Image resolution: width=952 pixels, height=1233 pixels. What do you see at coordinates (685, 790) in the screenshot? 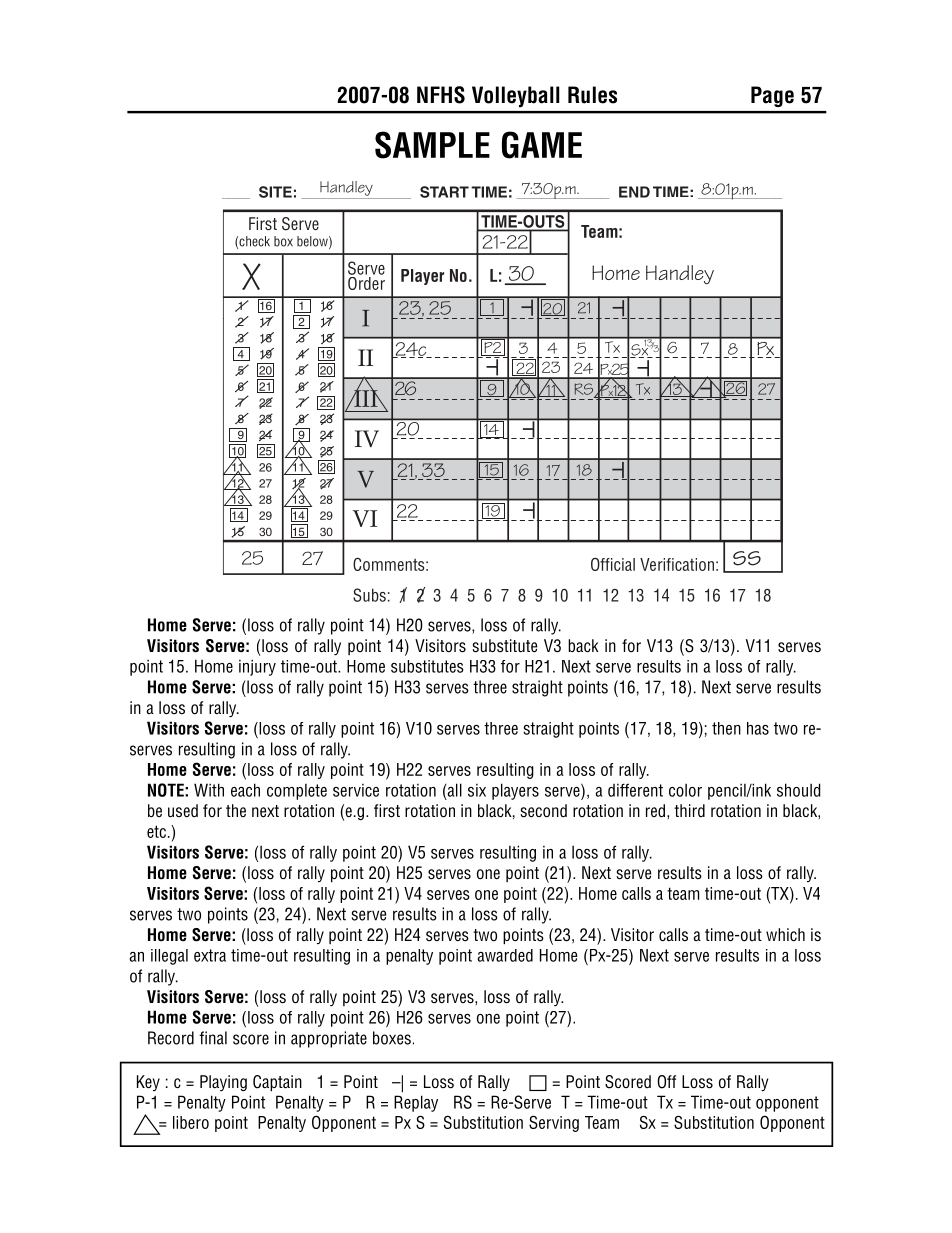
I see `color` at bounding box center [685, 790].
